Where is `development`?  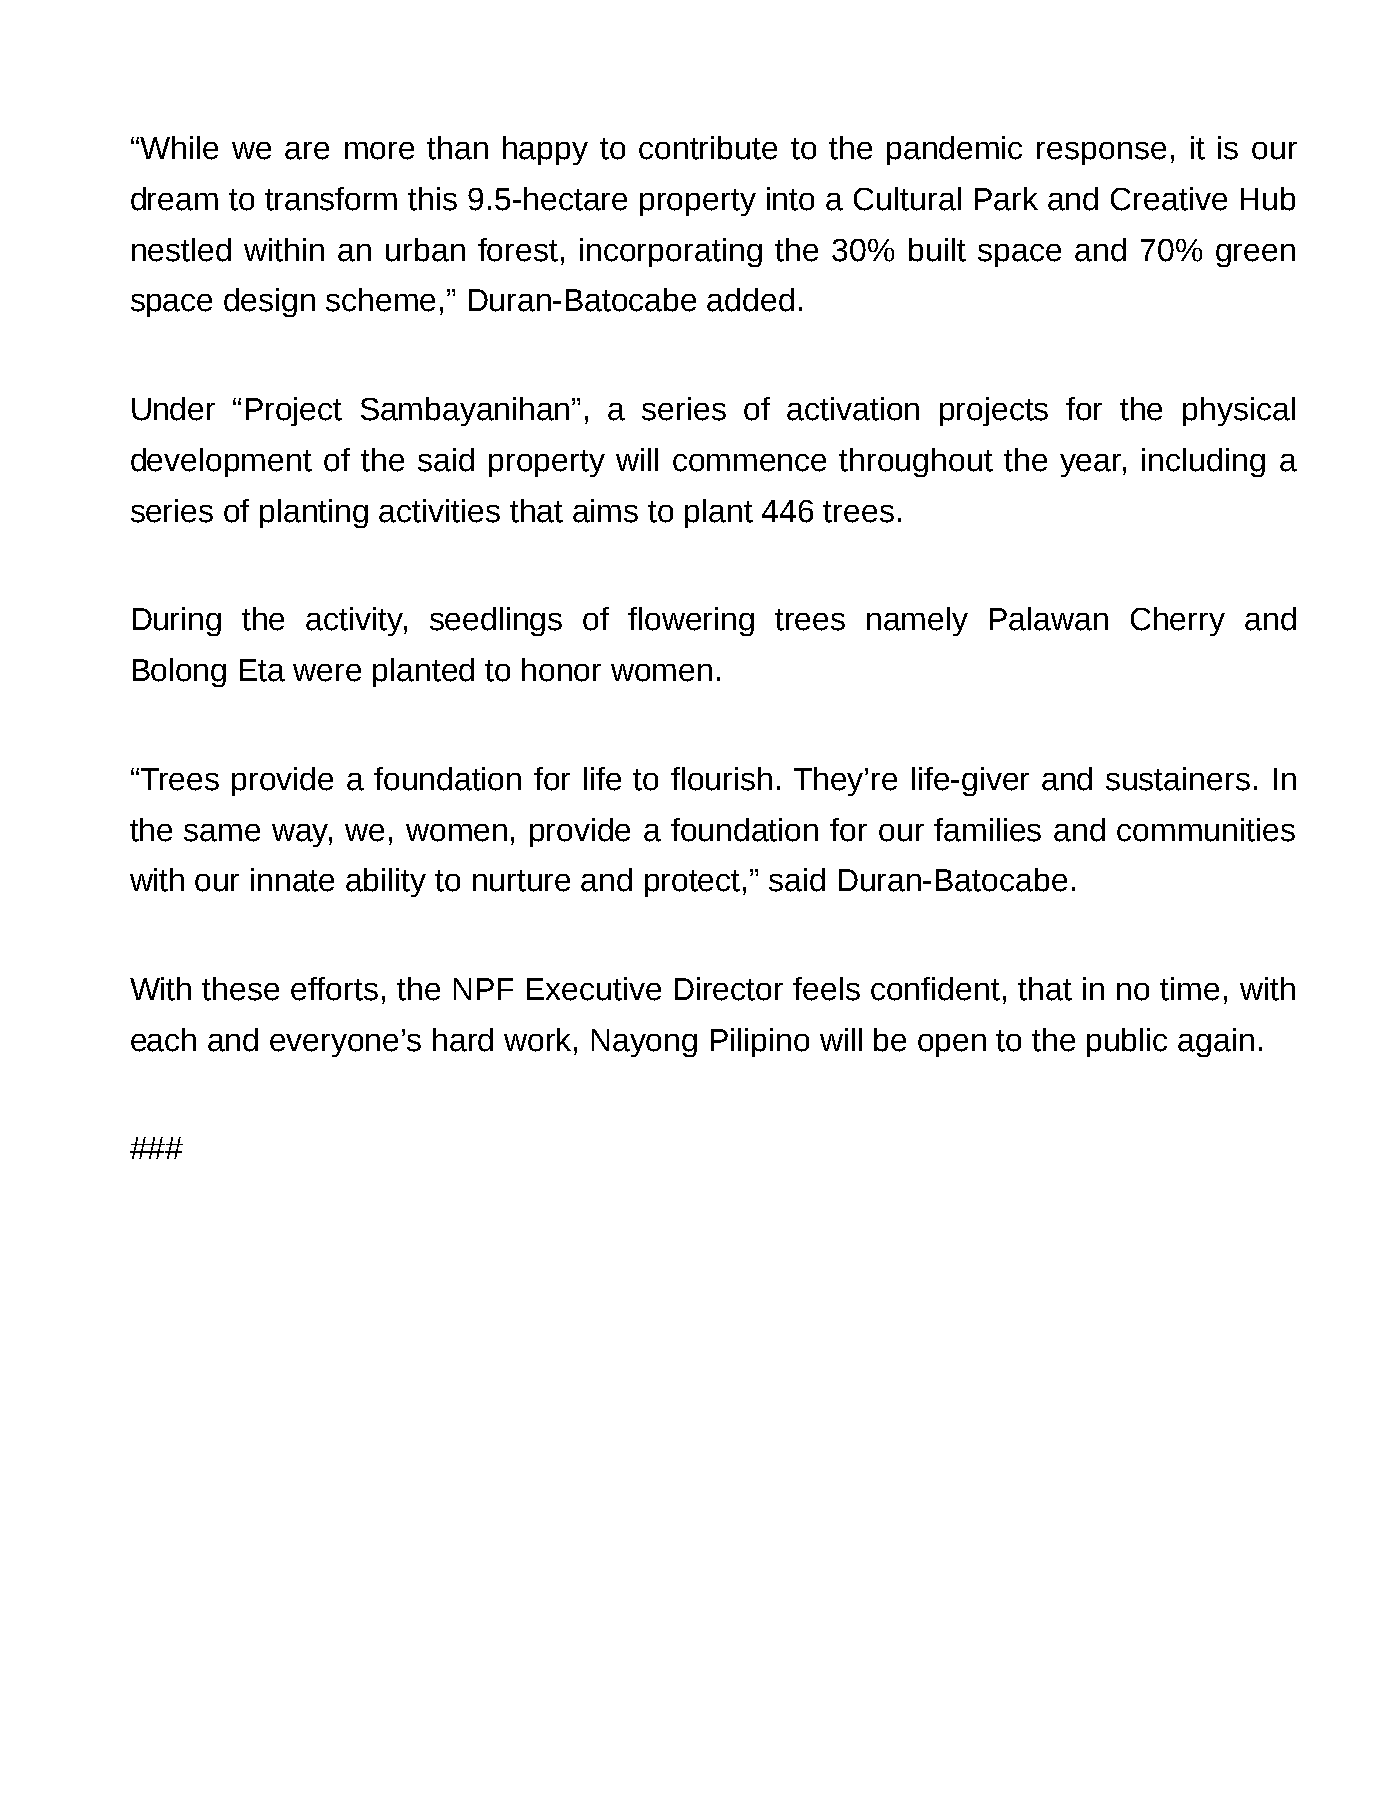
development is located at coordinates (221, 462).
